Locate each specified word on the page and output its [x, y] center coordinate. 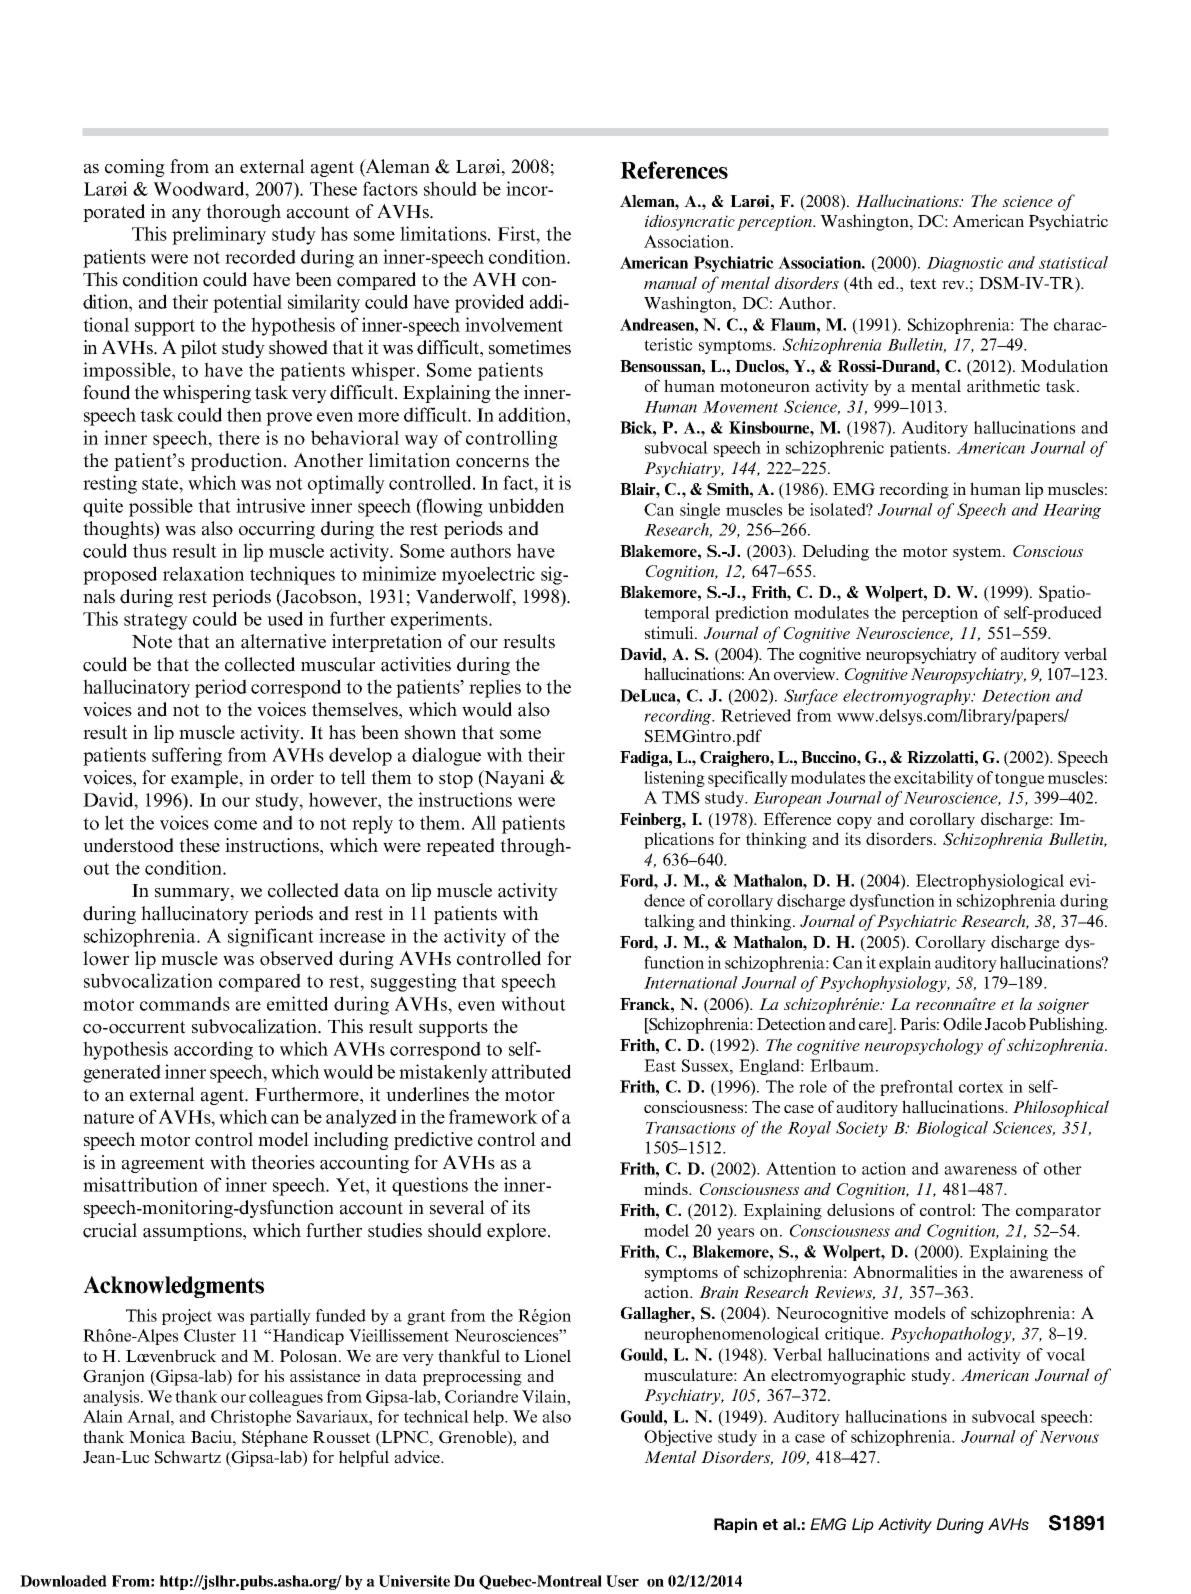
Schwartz [188, 1457]
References [674, 170]
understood [128, 845]
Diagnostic [965, 264]
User [622, 1581]
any [186, 215]
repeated [460, 847]
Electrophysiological [990, 882]
